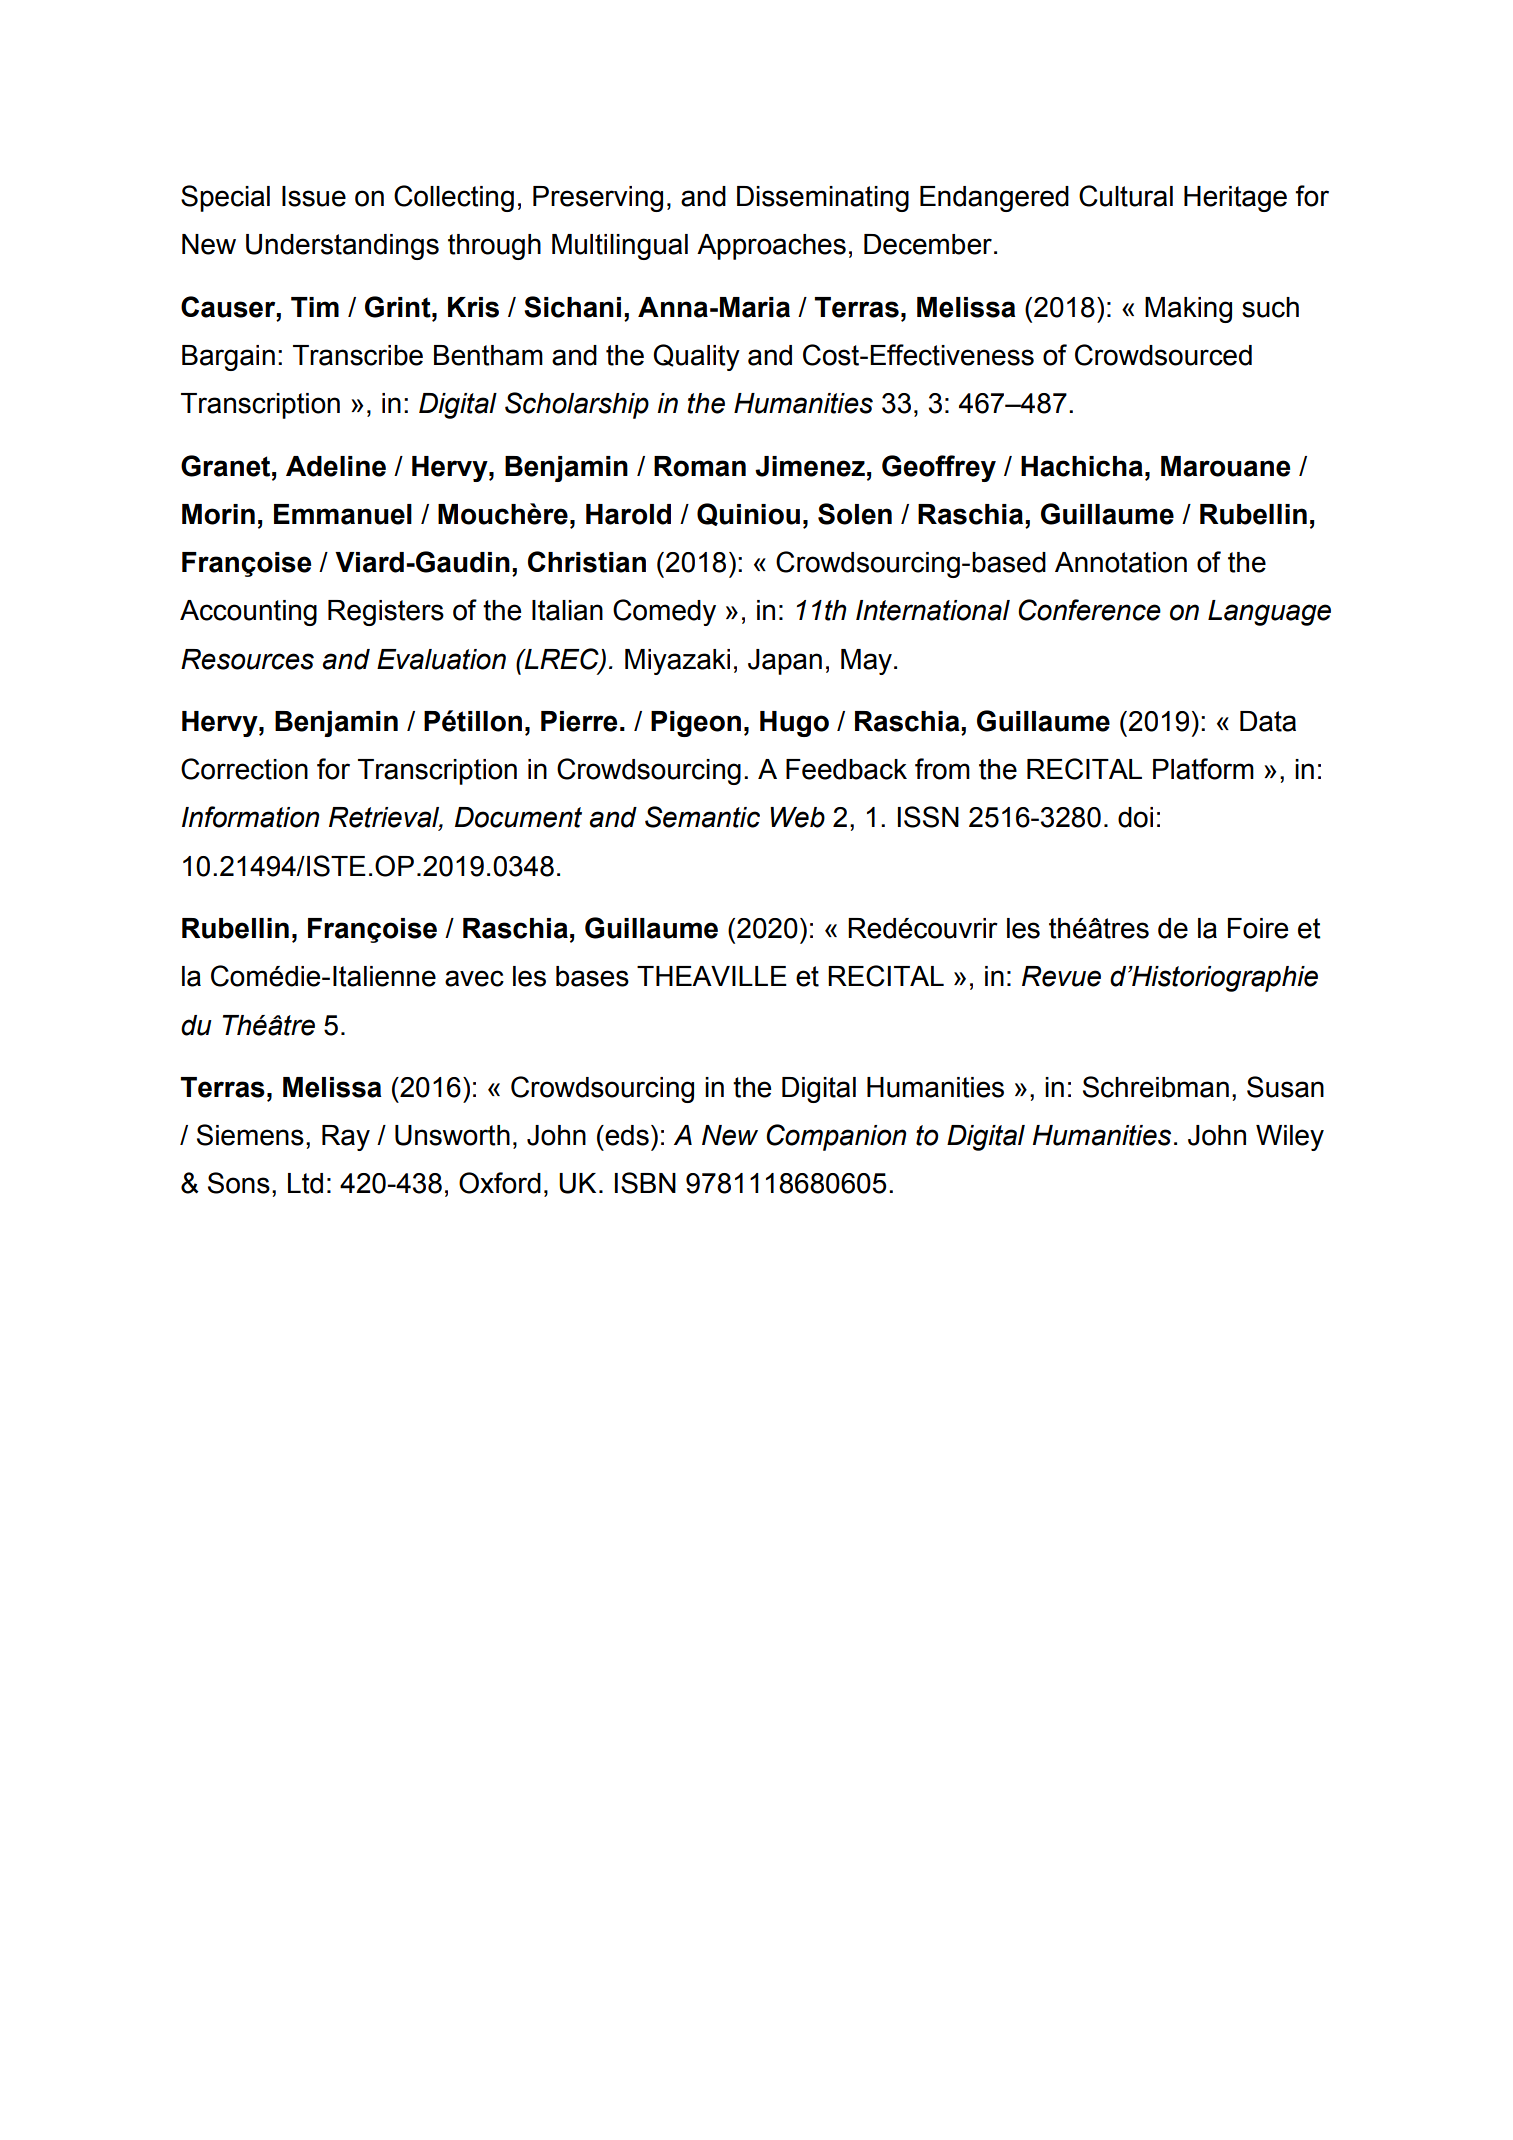 This screenshot has height=2140, width=1513. Describe the element at coordinates (836, 1137) in the screenshot. I see `Companion` at that location.
